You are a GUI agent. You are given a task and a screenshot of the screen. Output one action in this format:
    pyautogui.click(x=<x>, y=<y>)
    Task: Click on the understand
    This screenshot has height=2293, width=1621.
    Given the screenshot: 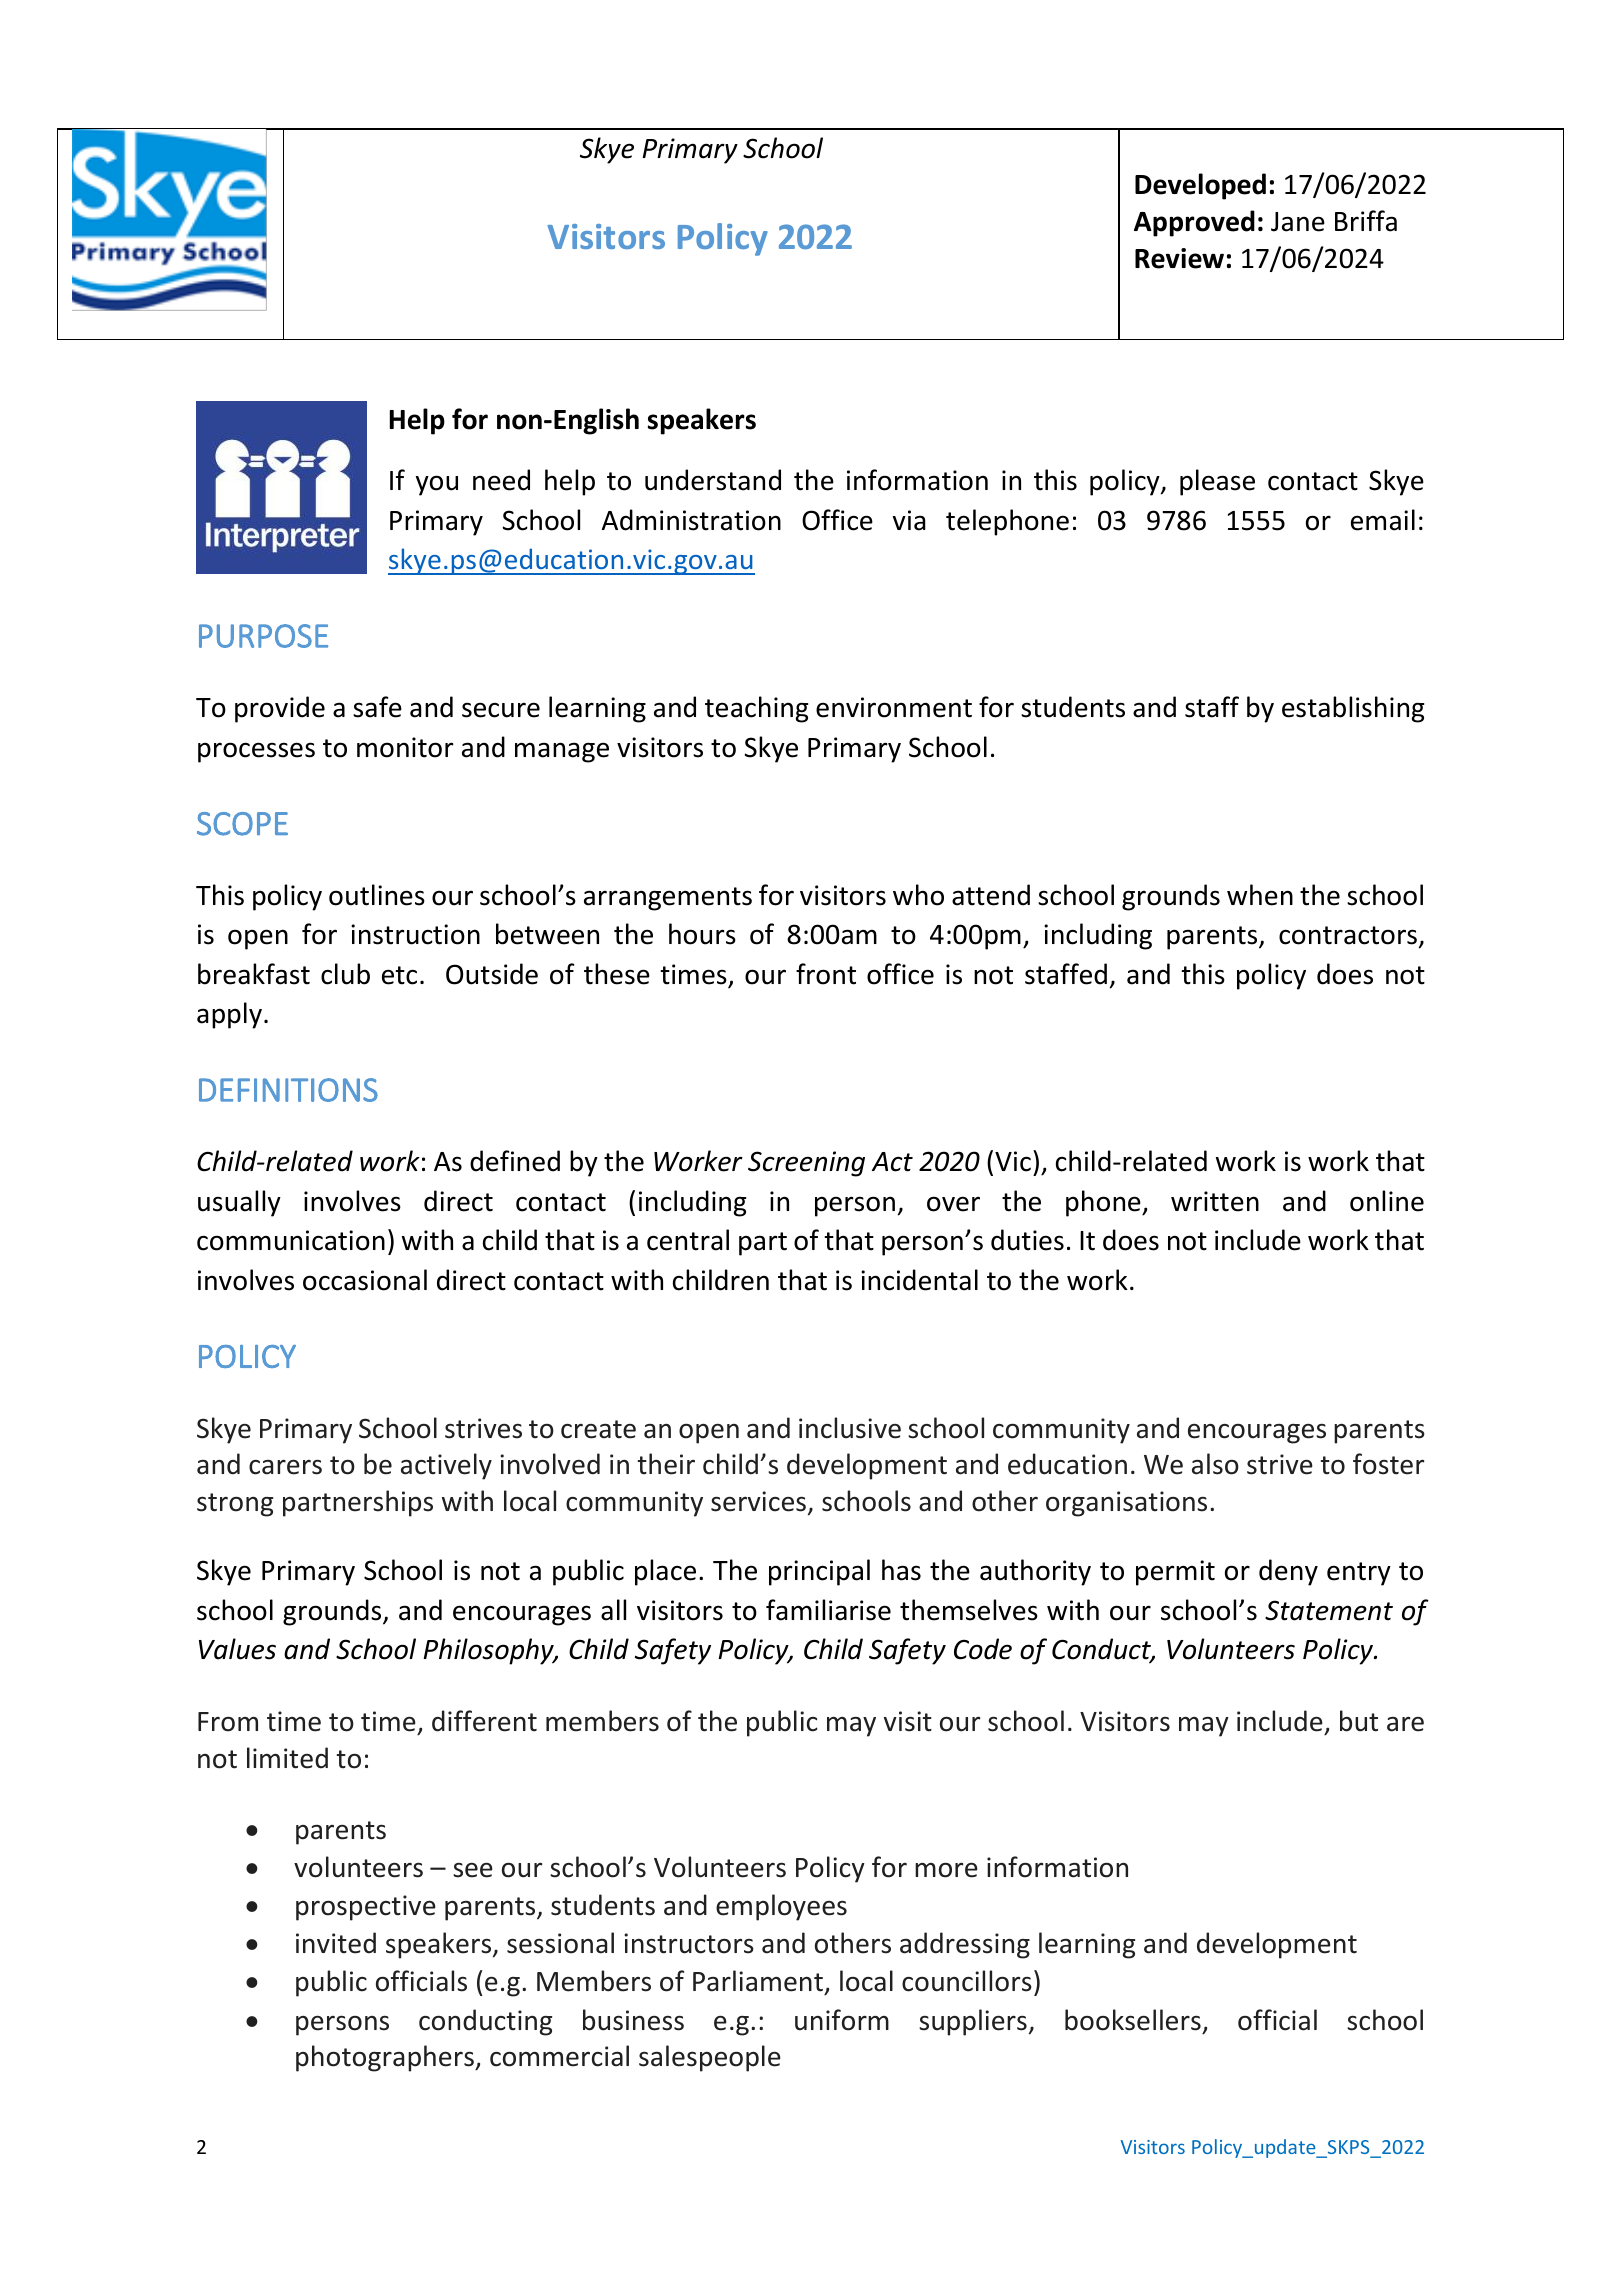 What is the action you would take?
    pyautogui.click(x=713, y=480)
